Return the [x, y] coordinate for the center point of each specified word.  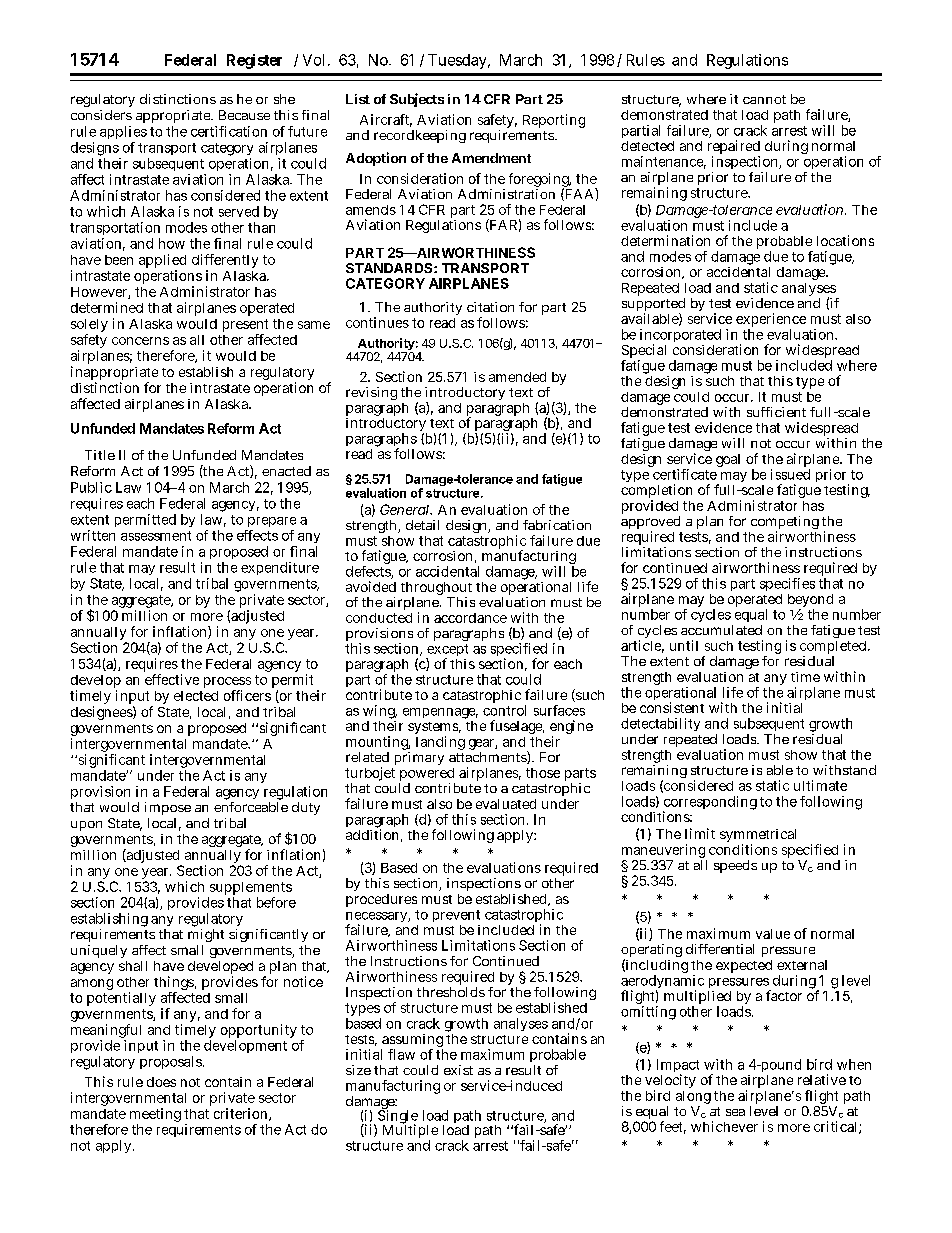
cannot [764, 99]
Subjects [417, 100]
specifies [787, 584]
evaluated [506, 804]
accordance [470, 618]
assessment [156, 536]
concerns [140, 341]
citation [490, 307]
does [161, 1082]
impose [168, 808]
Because [244, 115]
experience [771, 321]
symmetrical [758, 837]
